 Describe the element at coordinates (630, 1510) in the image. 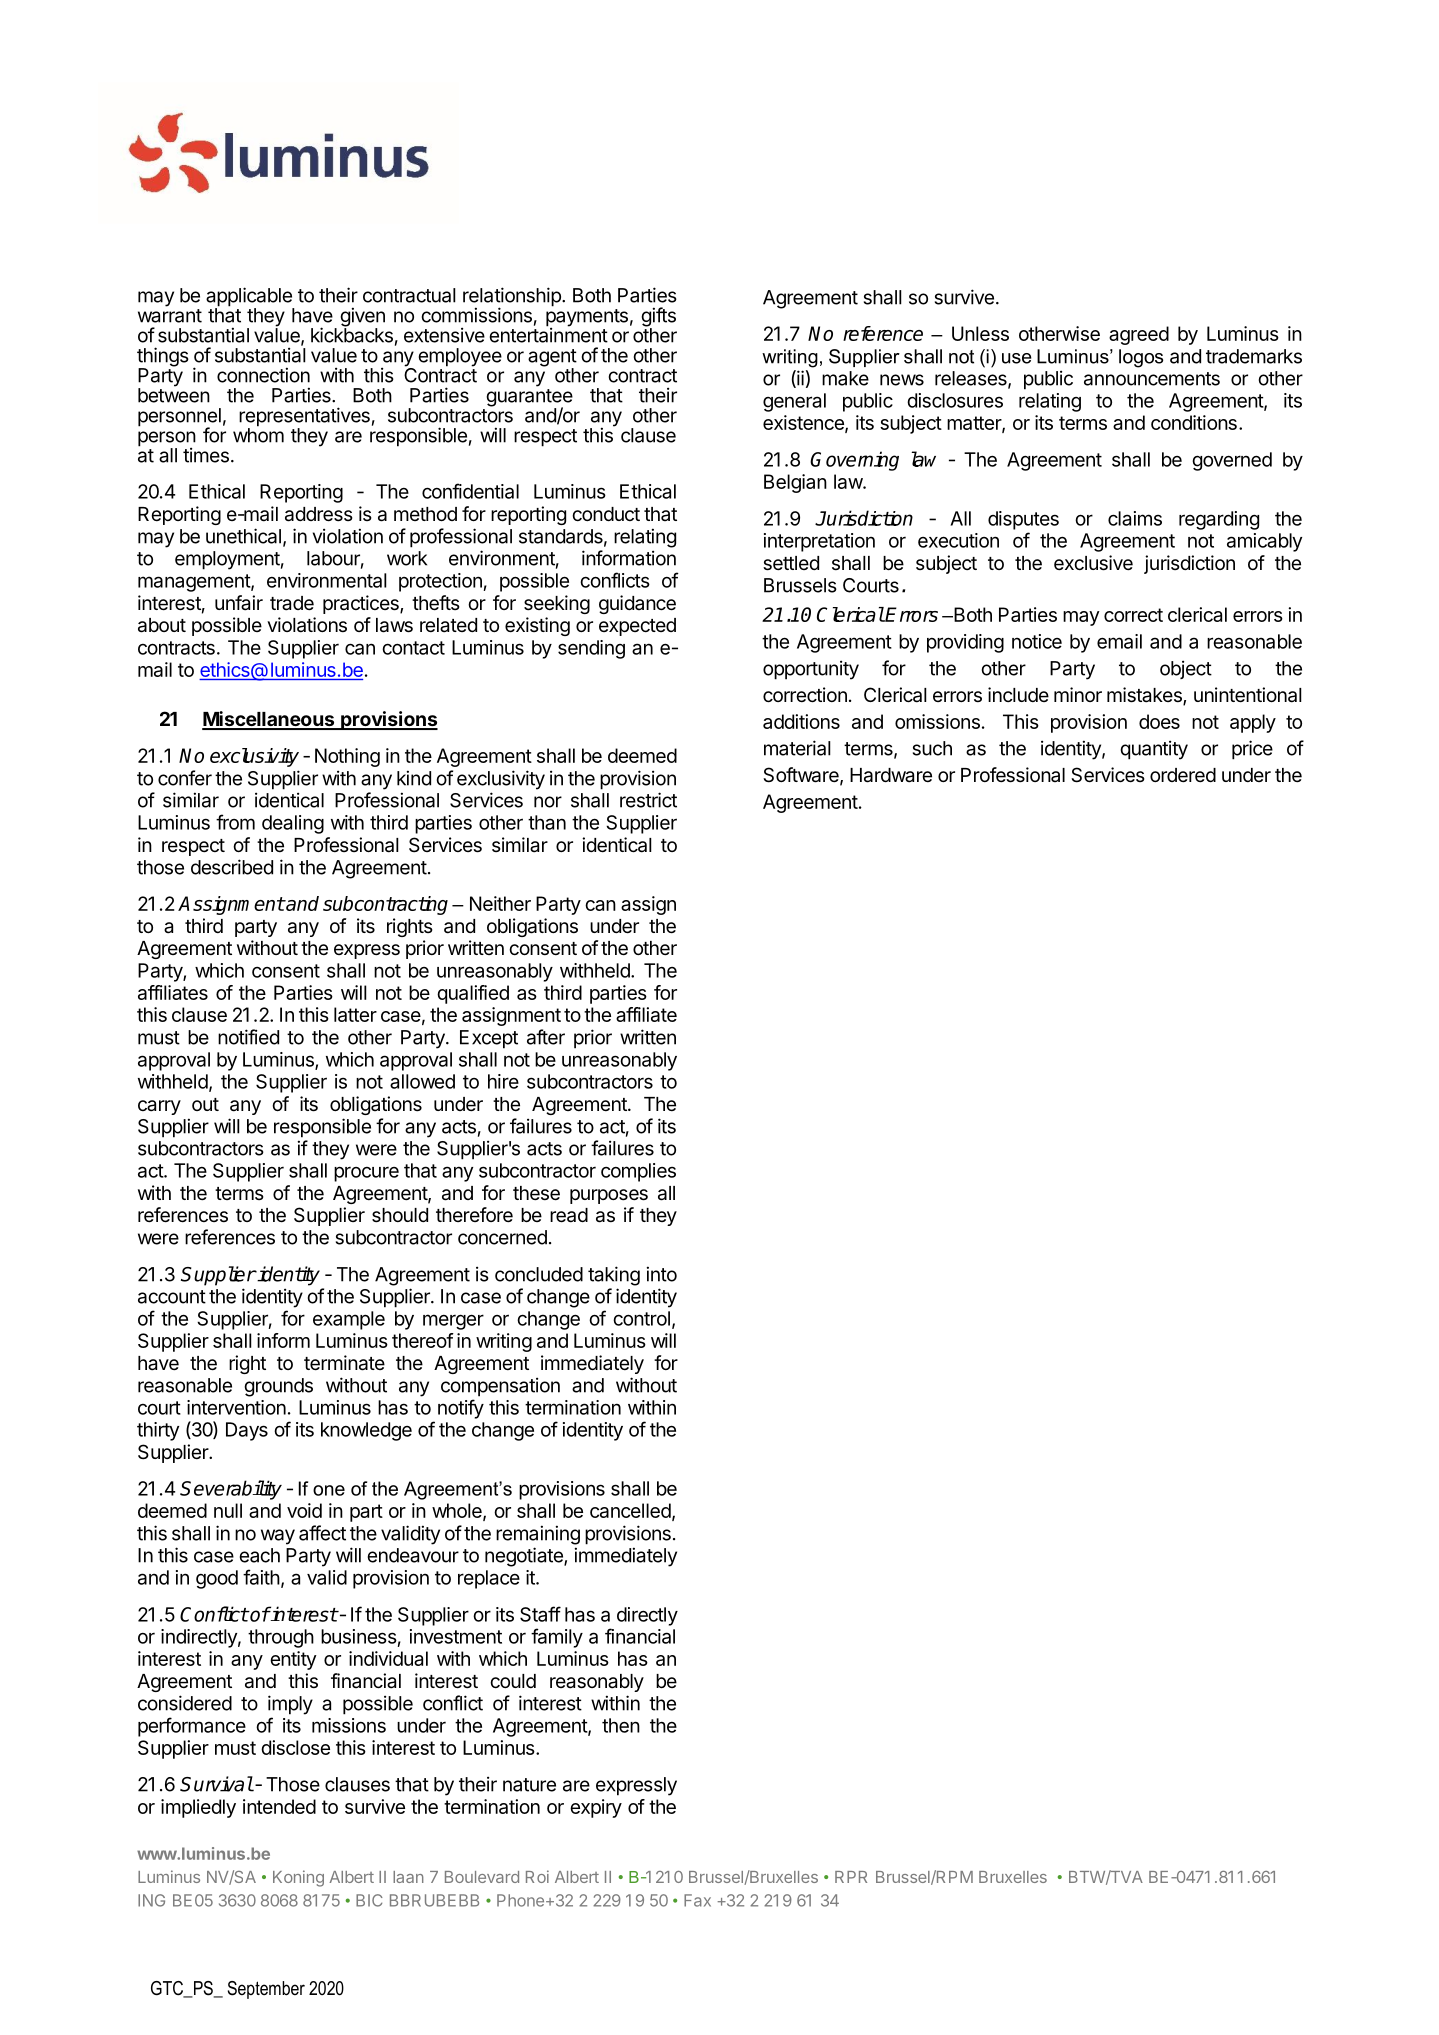

I see `cancelled` at that location.
